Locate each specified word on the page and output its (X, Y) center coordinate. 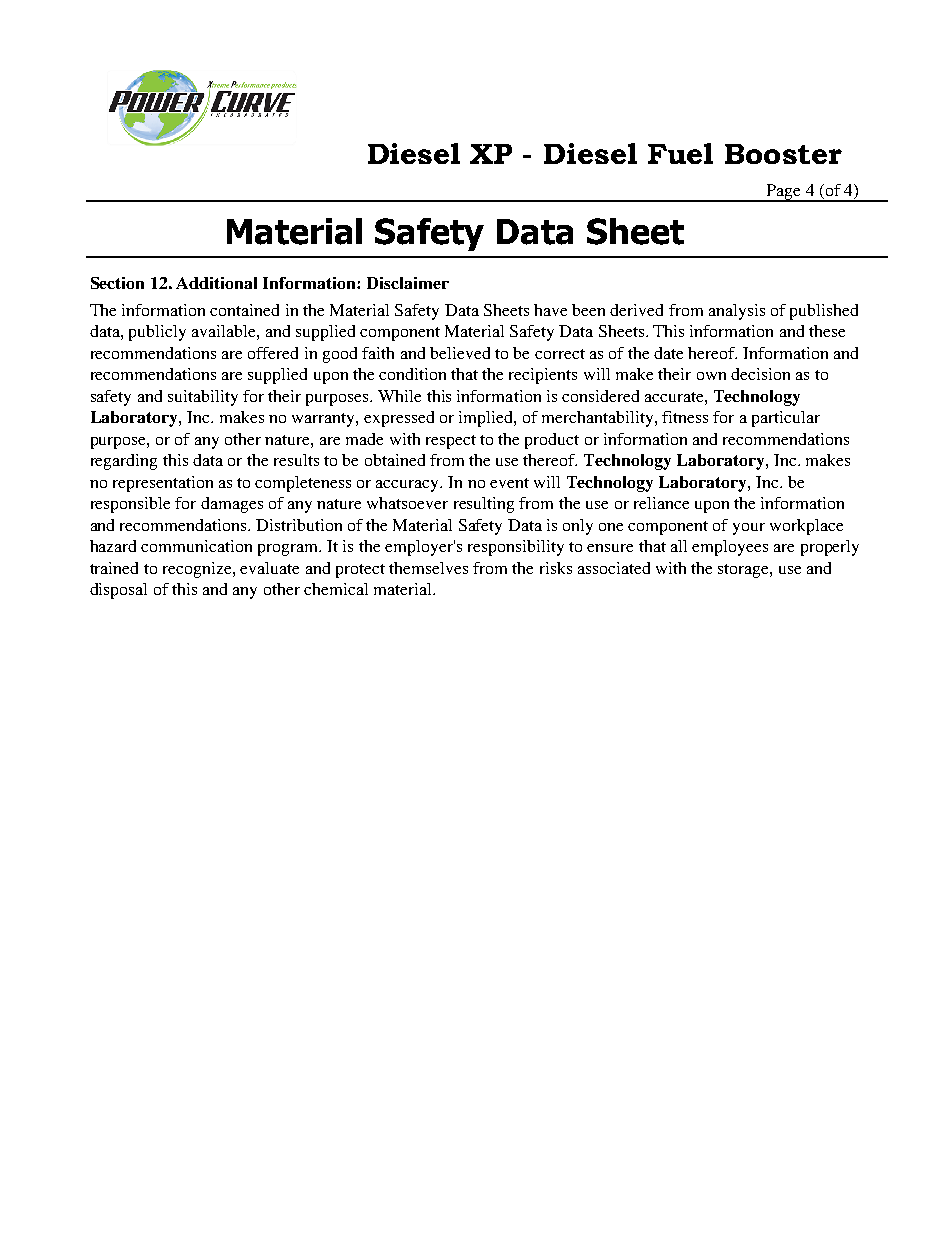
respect (451, 442)
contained (244, 310)
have (550, 310)
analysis (737, 312)
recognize (198, 570)
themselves (428, 568)
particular (786, 419)
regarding (124, 462)
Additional (216, 283)
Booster (783, 154)
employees (730, 548)
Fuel (680, 153)
